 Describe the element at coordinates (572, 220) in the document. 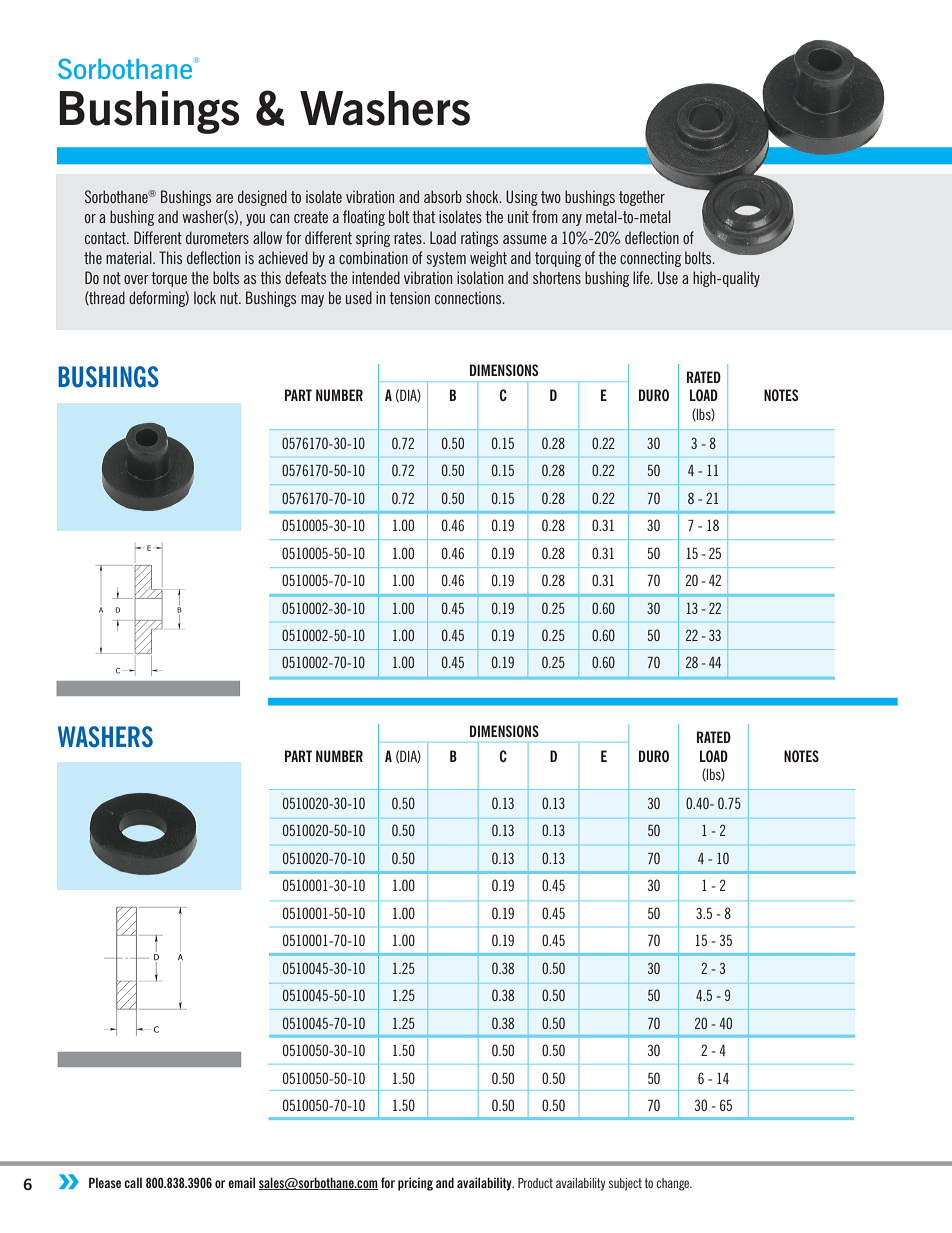

I see `any` at that location.
